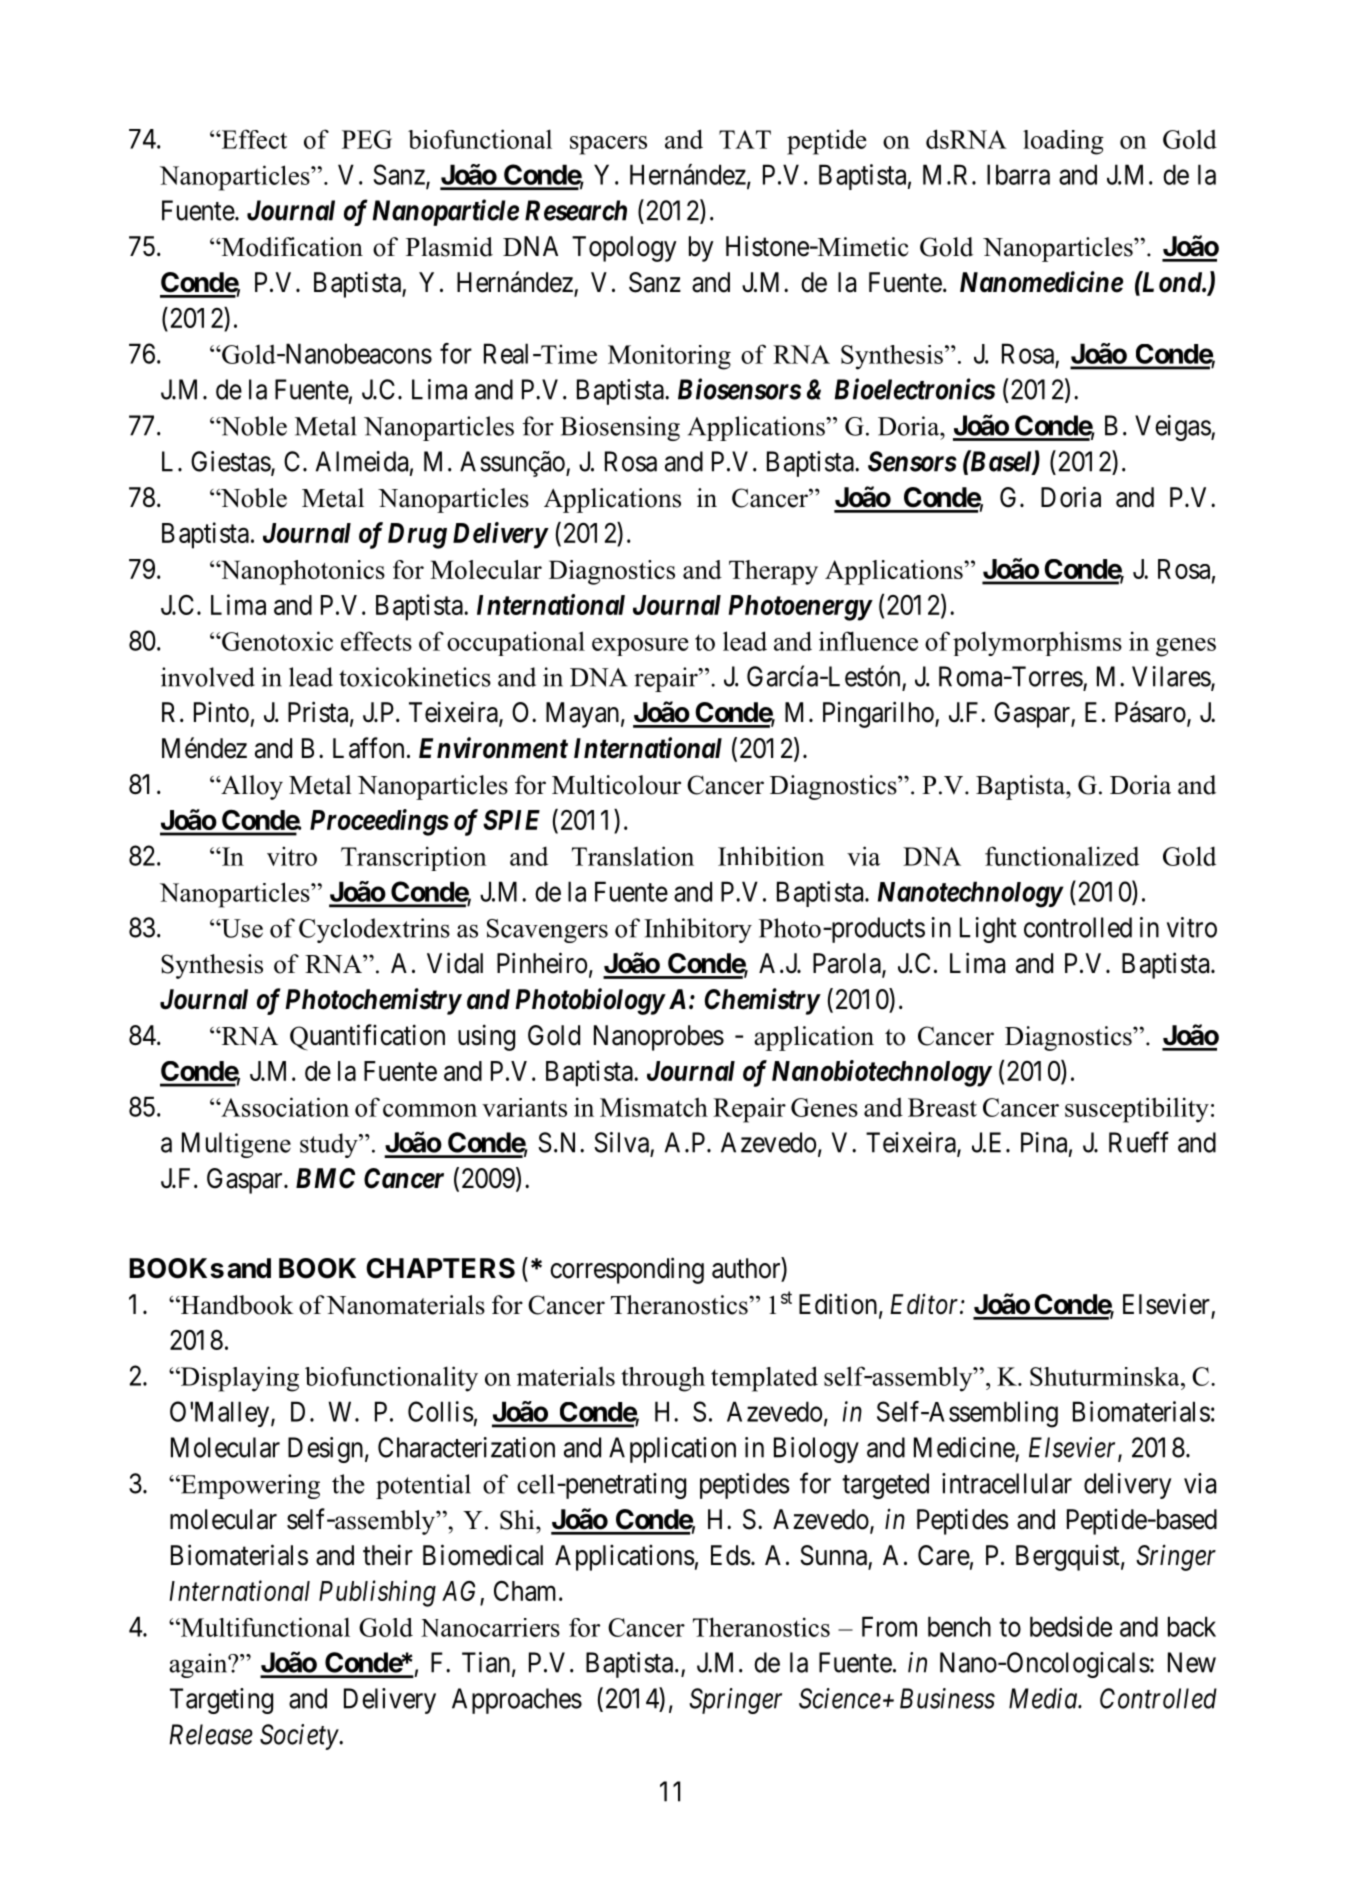 The image size is (1345, 1902). I want to click on Society, so click(300, 1737).
